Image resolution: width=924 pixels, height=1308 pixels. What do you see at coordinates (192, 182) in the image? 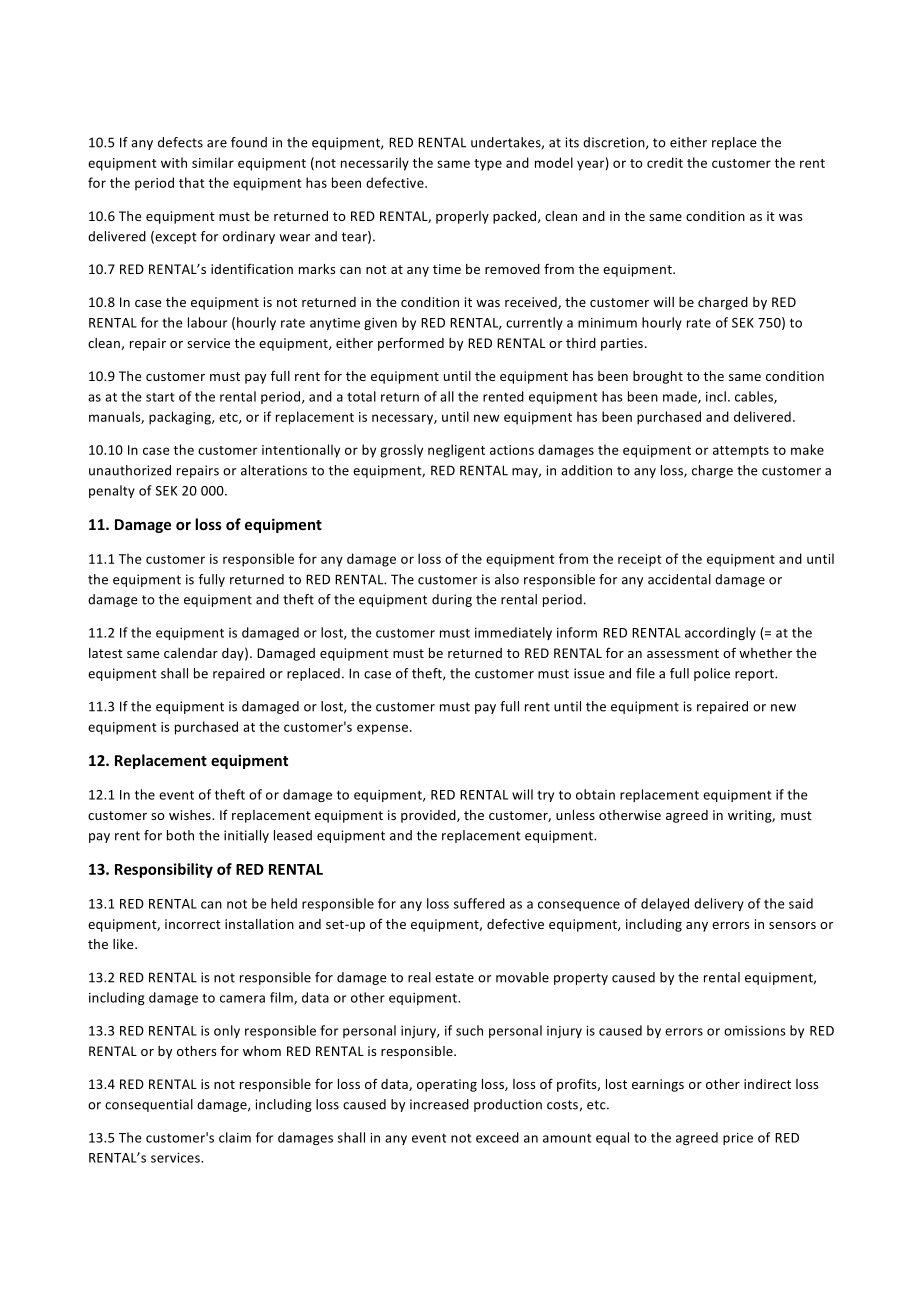
I see `that` at bounding box center [192, 182].
